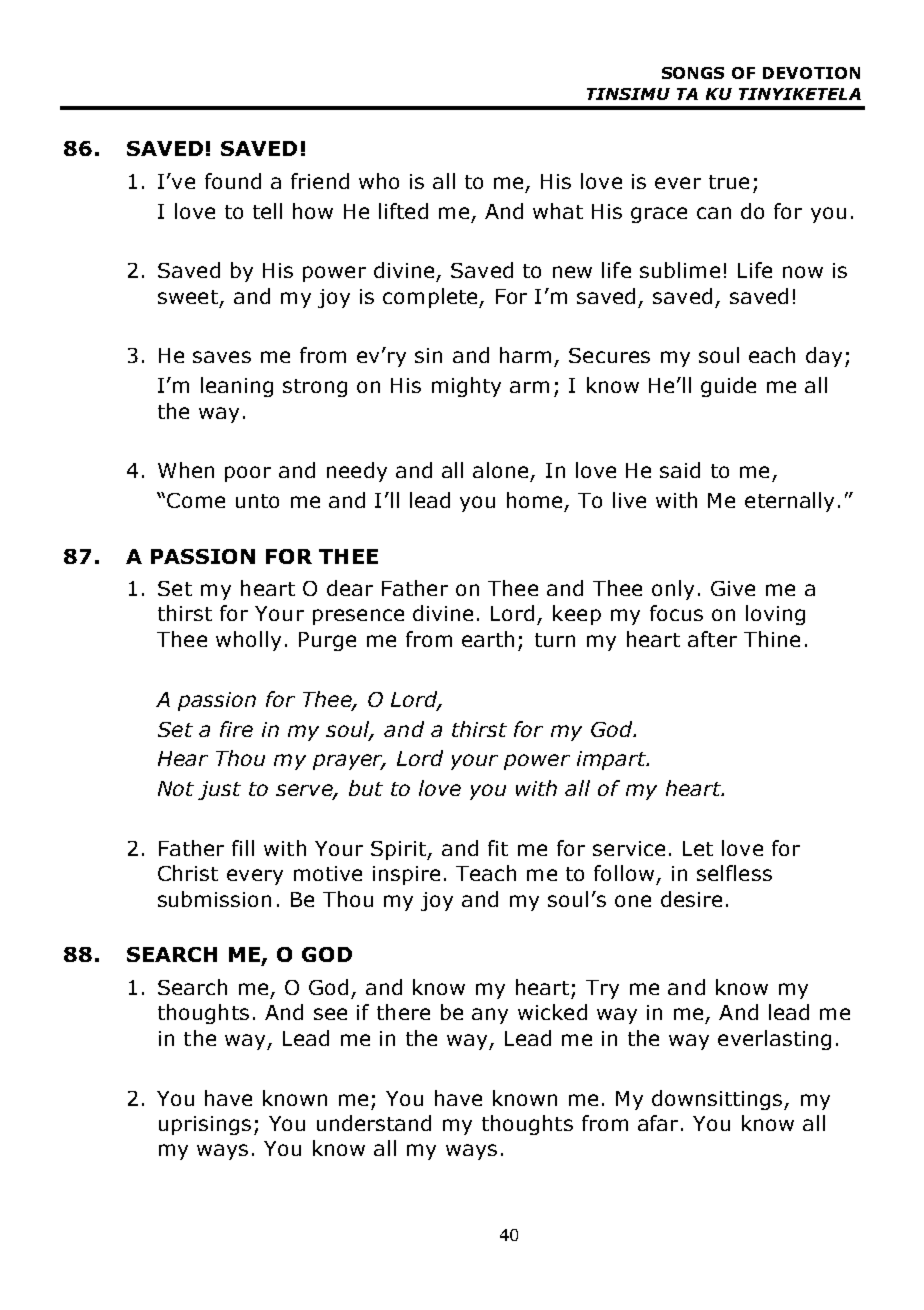 This page has height=1310, width=924. What do you see at coordinates (233, 181) in the page?
I see `found` at bounding box center [233, 181].
